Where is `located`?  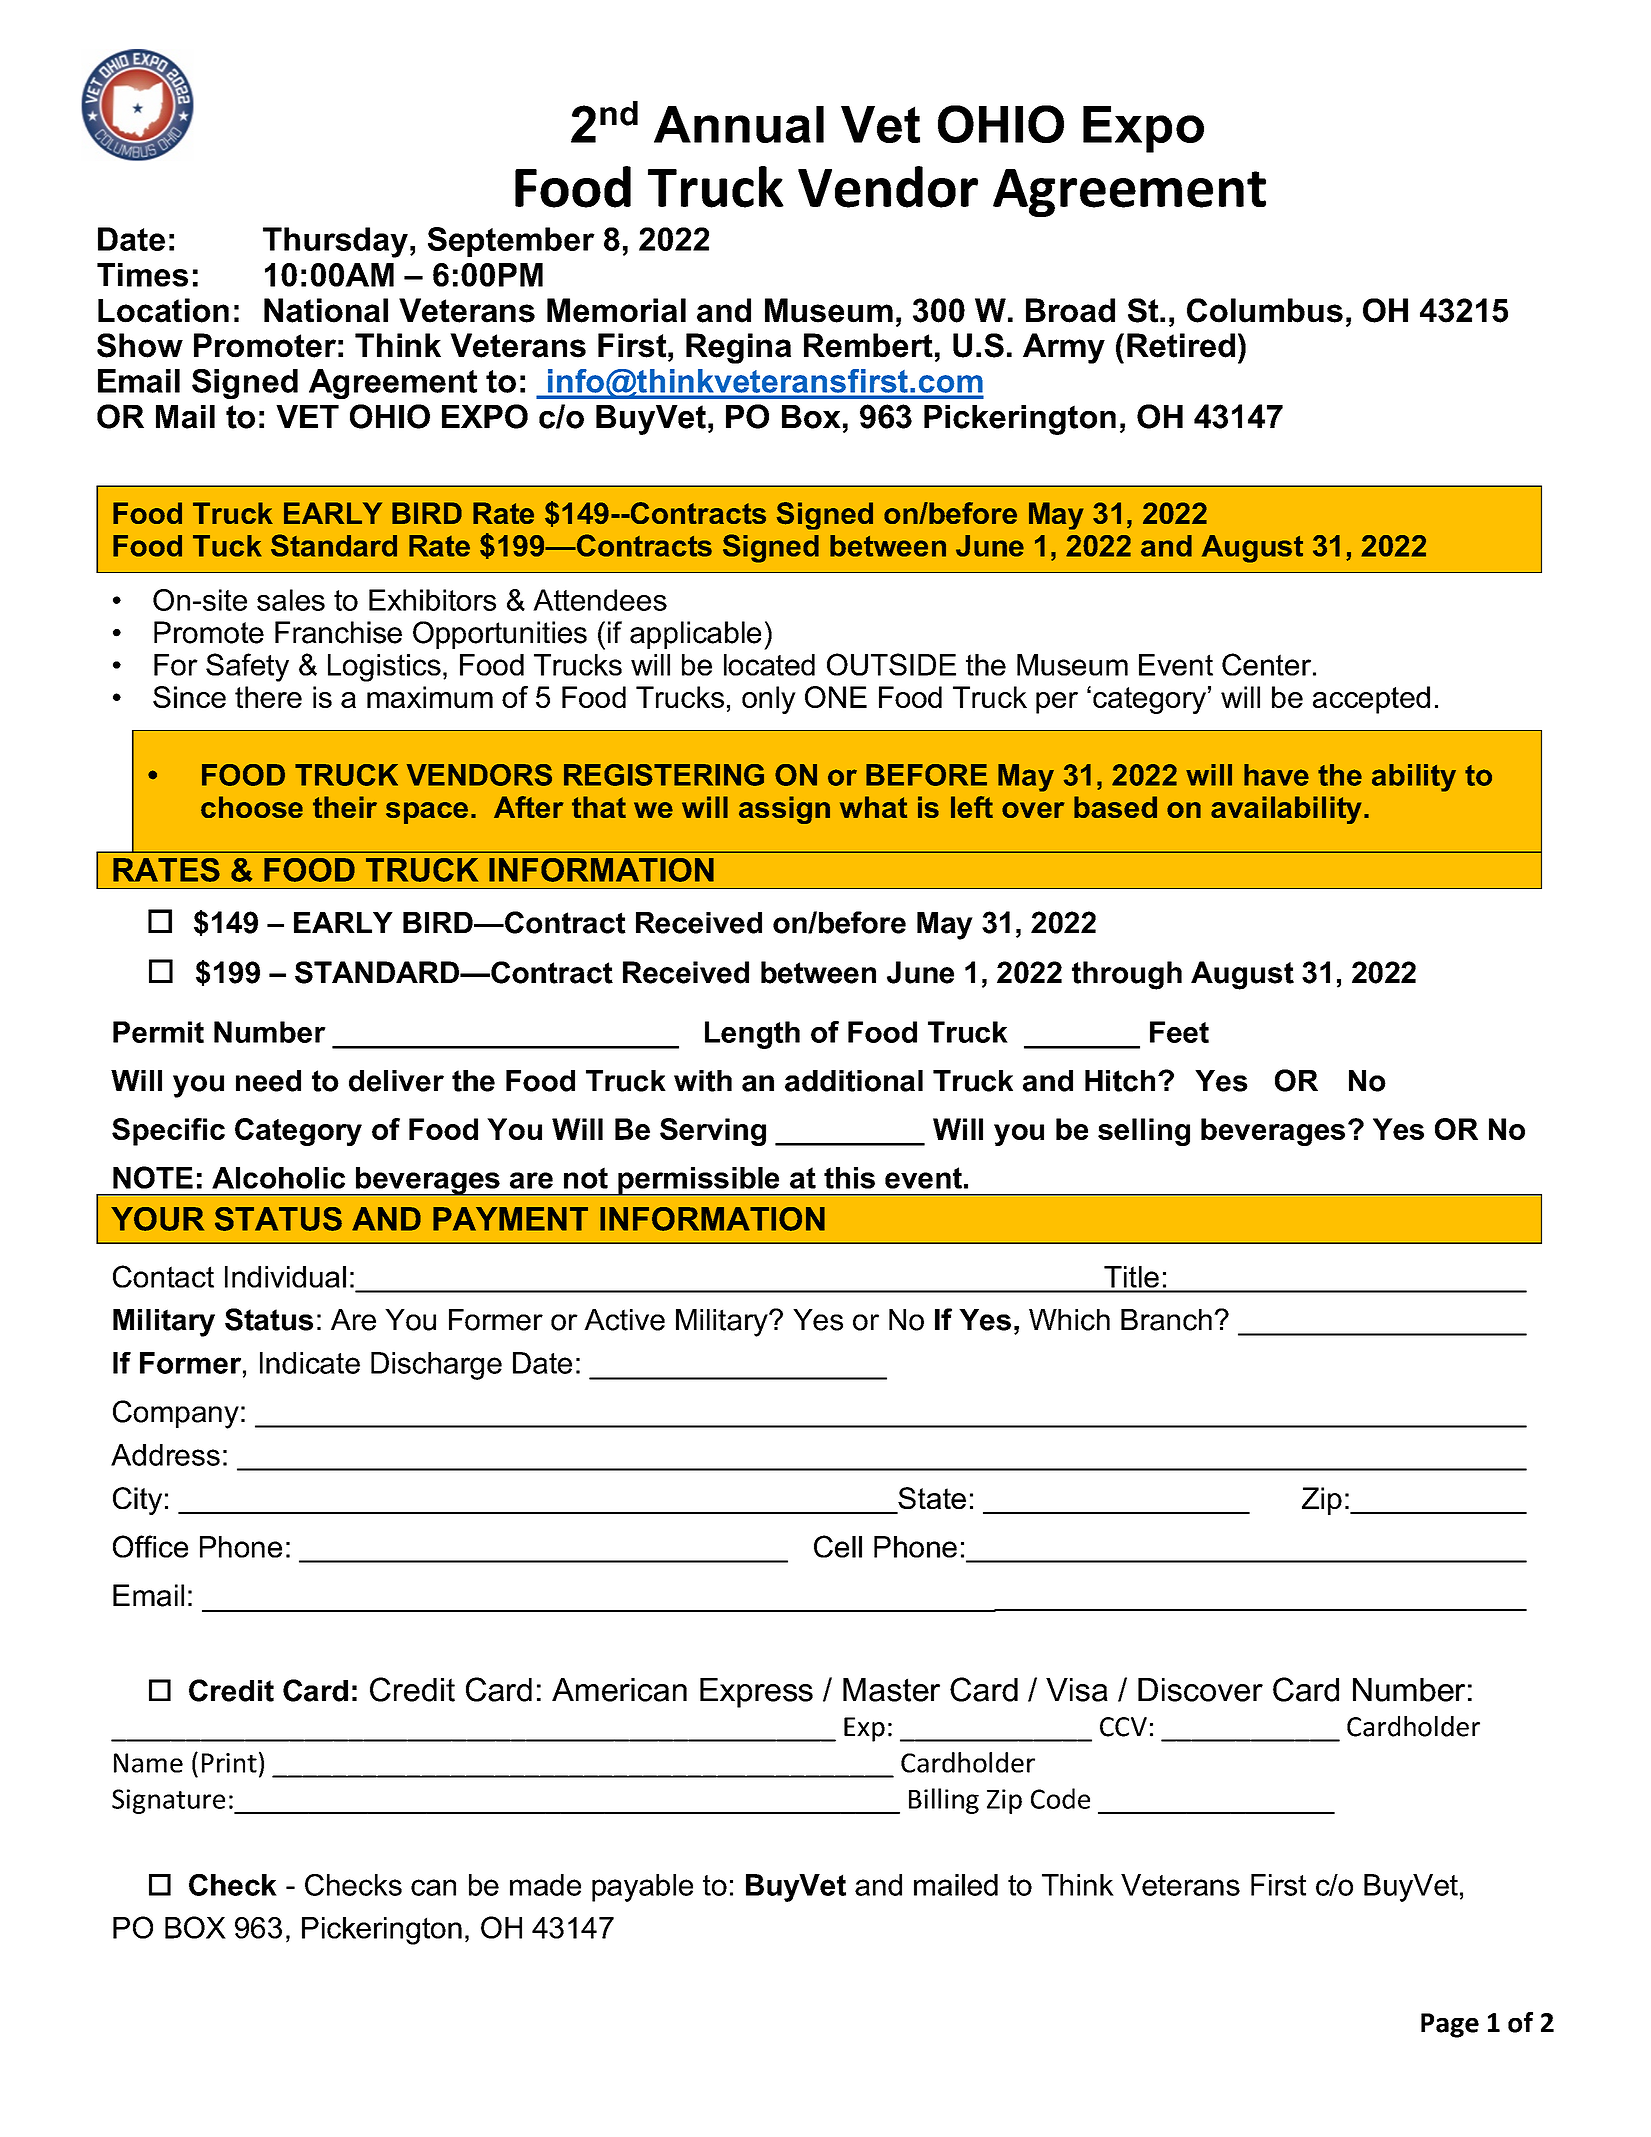 located is located at coordinates (769, 665).
